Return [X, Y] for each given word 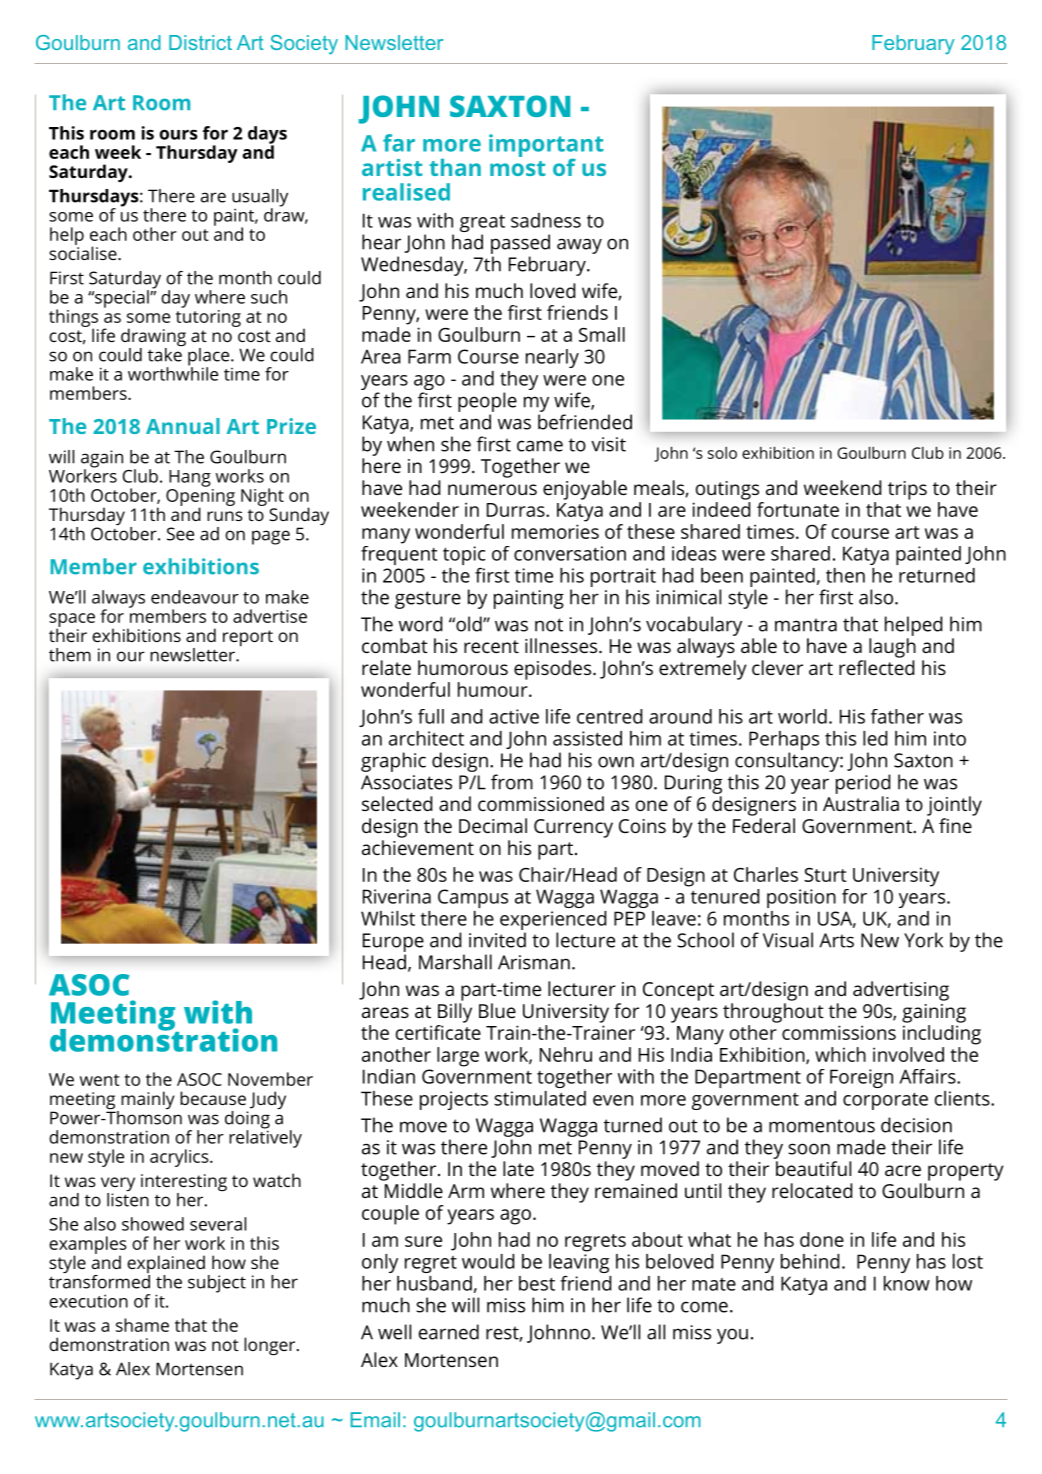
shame [142, 1325]
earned [449, 1332]
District [200, 42]
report [248, 638]
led [875, 738]
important [546, 146]
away [579, 246]
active [514, 716]
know [907, 1283]
